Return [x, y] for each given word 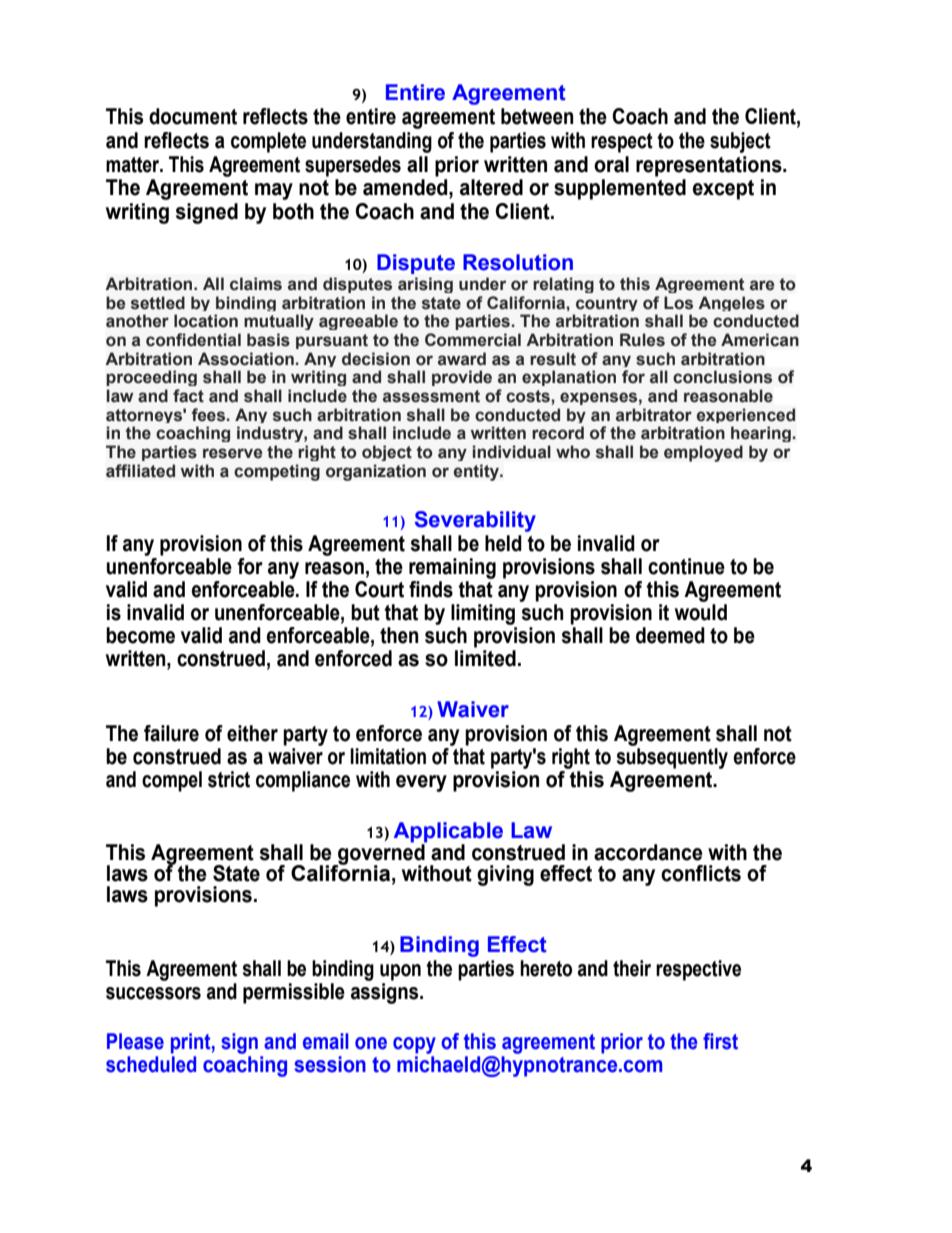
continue [686, 566]
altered [491, 187]
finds [431, 589]
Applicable [448, 833]
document [193, 116]
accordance [648, 852]
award [462, 359]
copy [414, 1045]
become [140, 635]
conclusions [722, 377]
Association [246, 359]
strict [229, 779]
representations [710, 166]
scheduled [151, 1064]
